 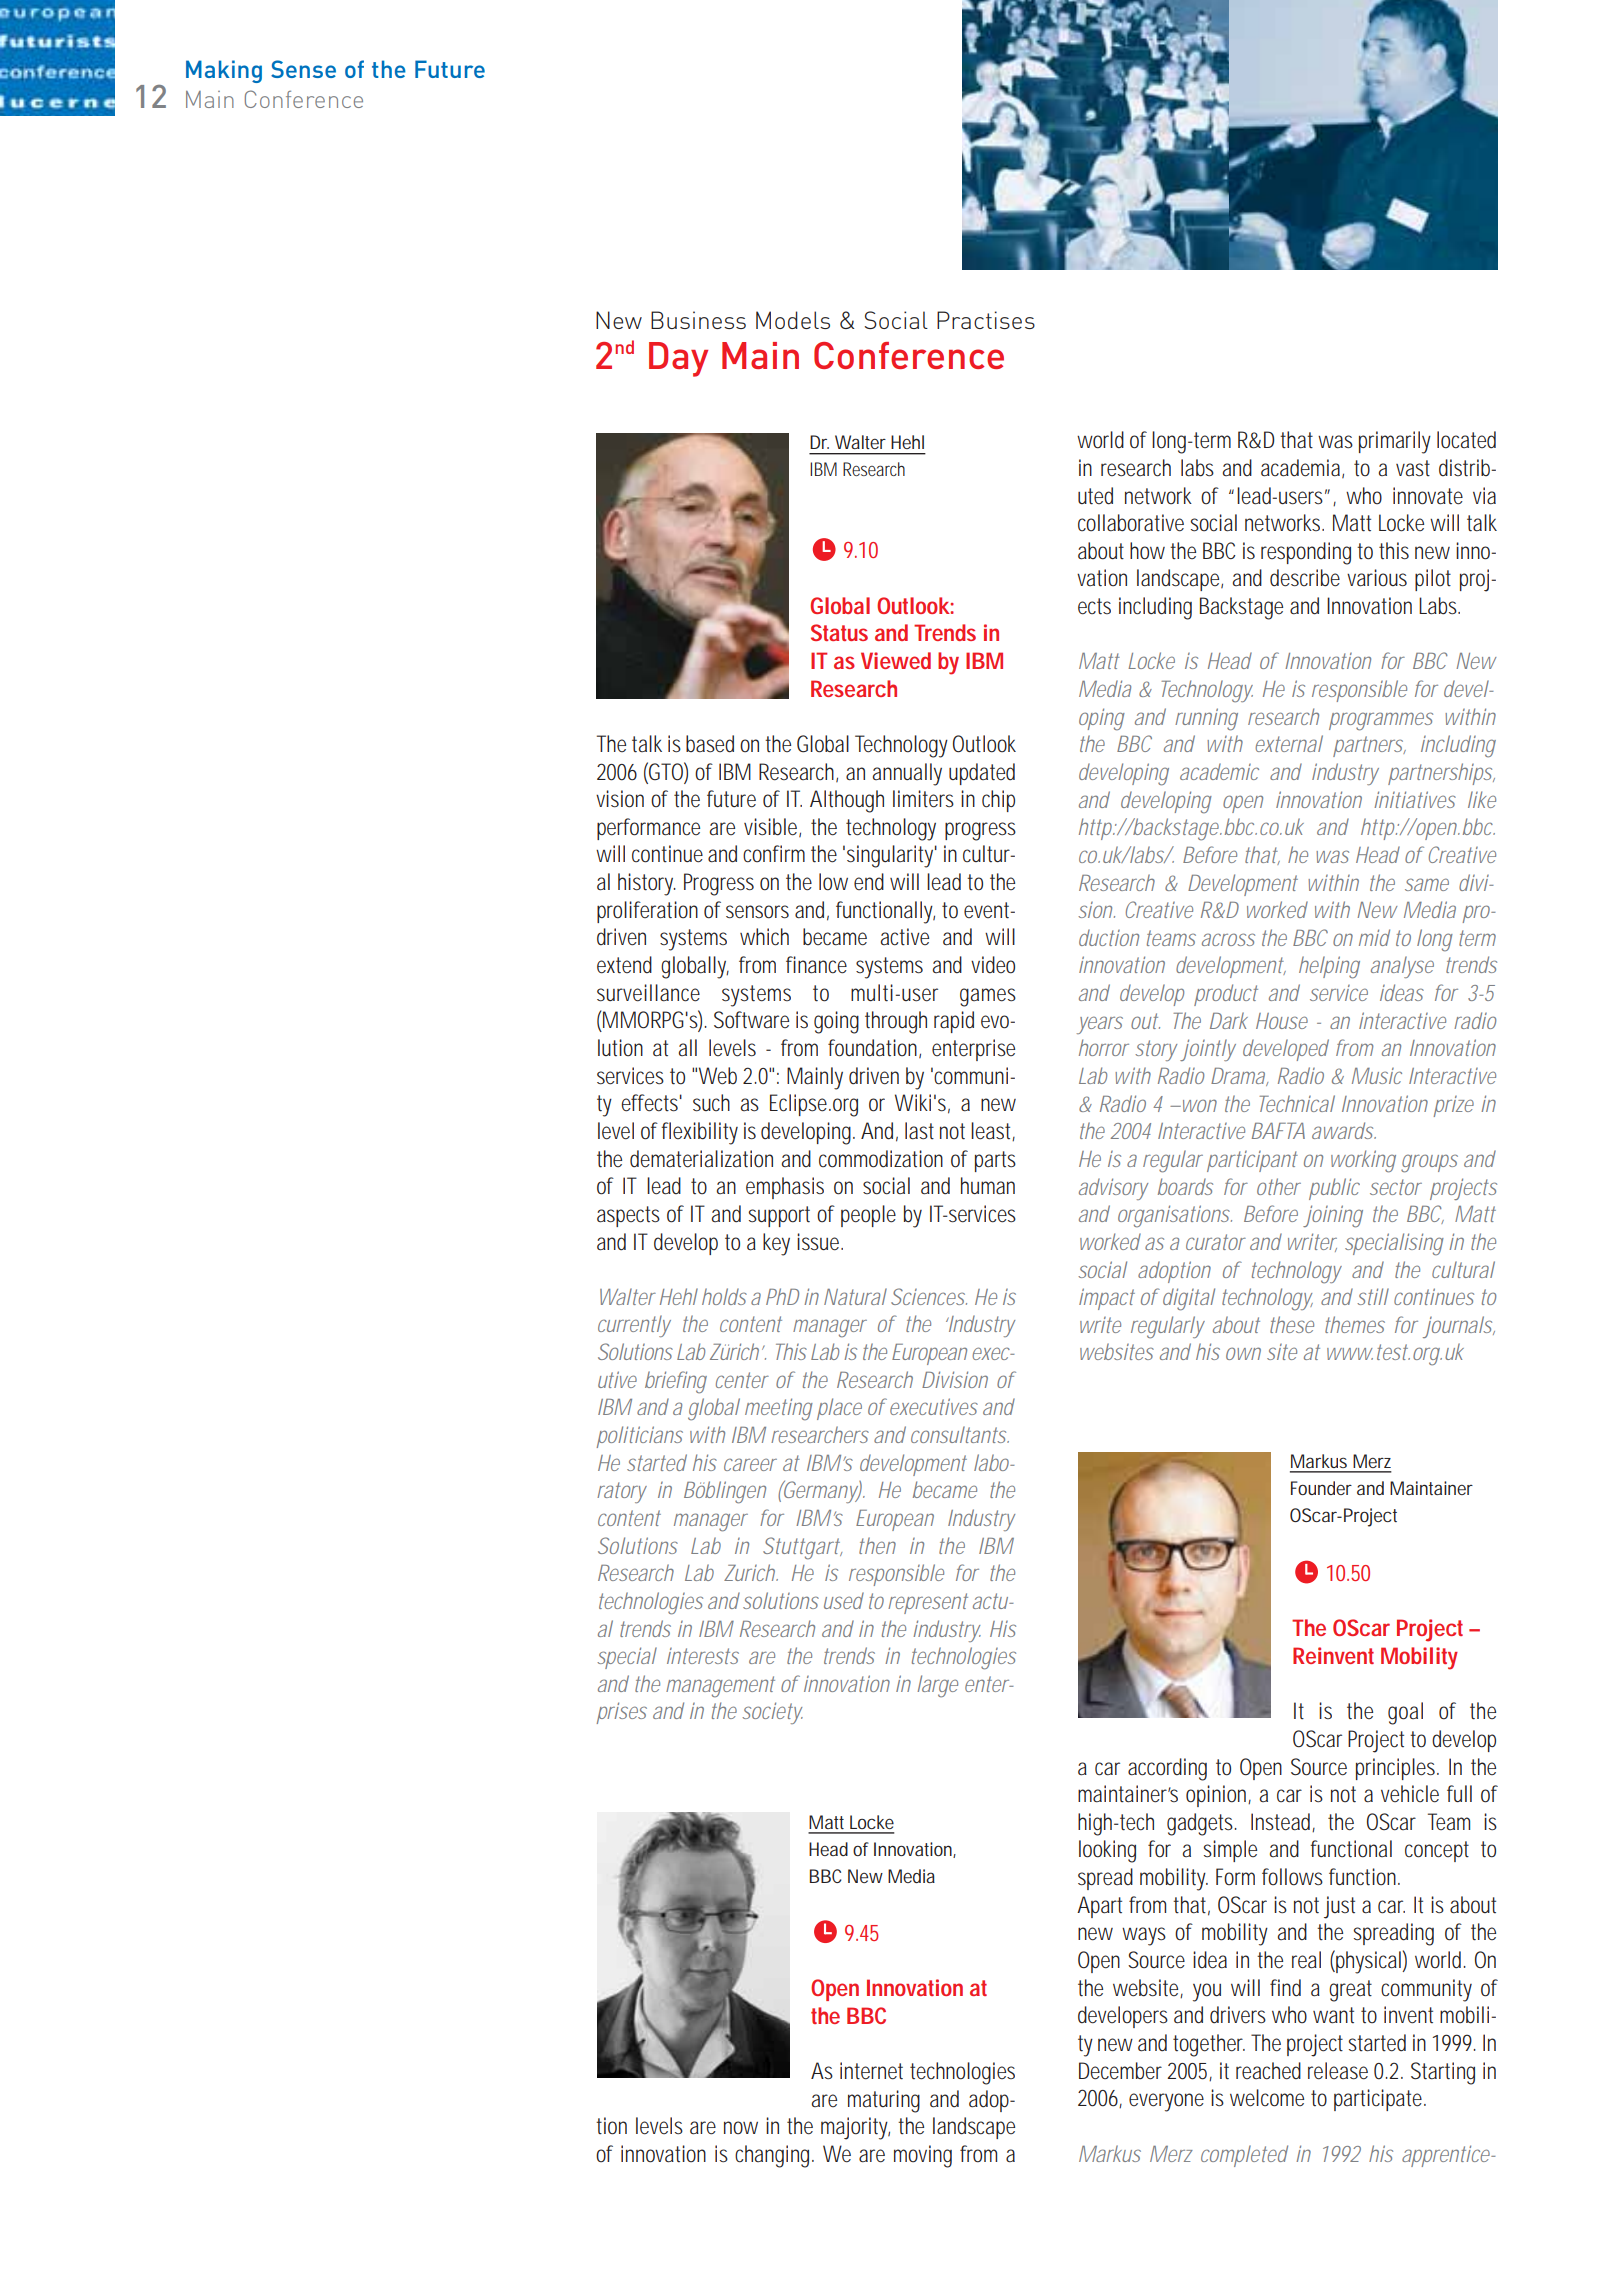 What do you see at coordinates (1107, 1851) in the page?
I see `looking` at bounding box center [1107, 1851].
